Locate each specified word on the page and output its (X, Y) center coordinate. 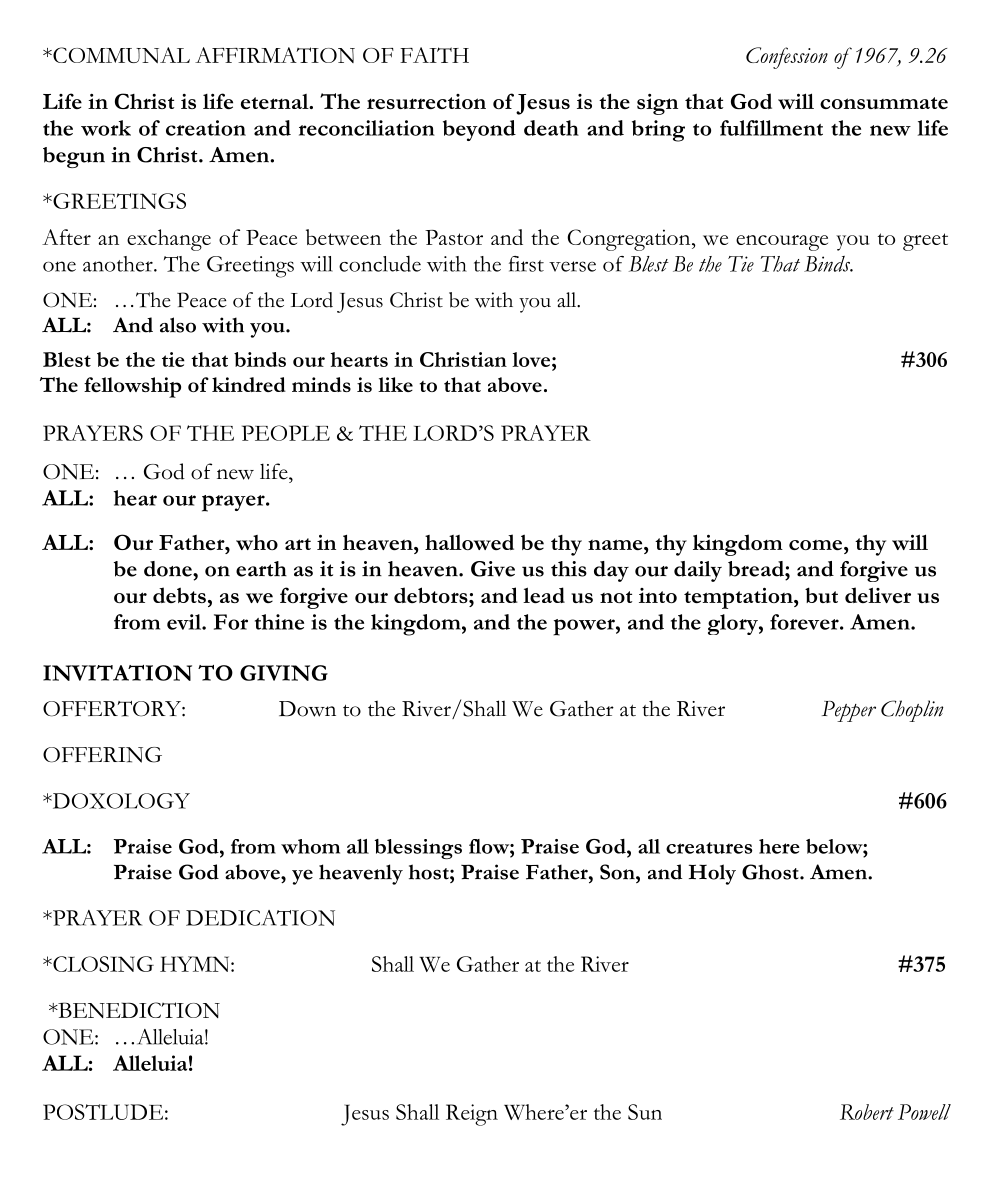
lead (544, 595)
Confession (787, 58)
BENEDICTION (138, 1010)
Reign (472, 1115)
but (821, 595)
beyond (479, 130)
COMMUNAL (120, 55)
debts (179, 595)
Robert (867, 1112)
